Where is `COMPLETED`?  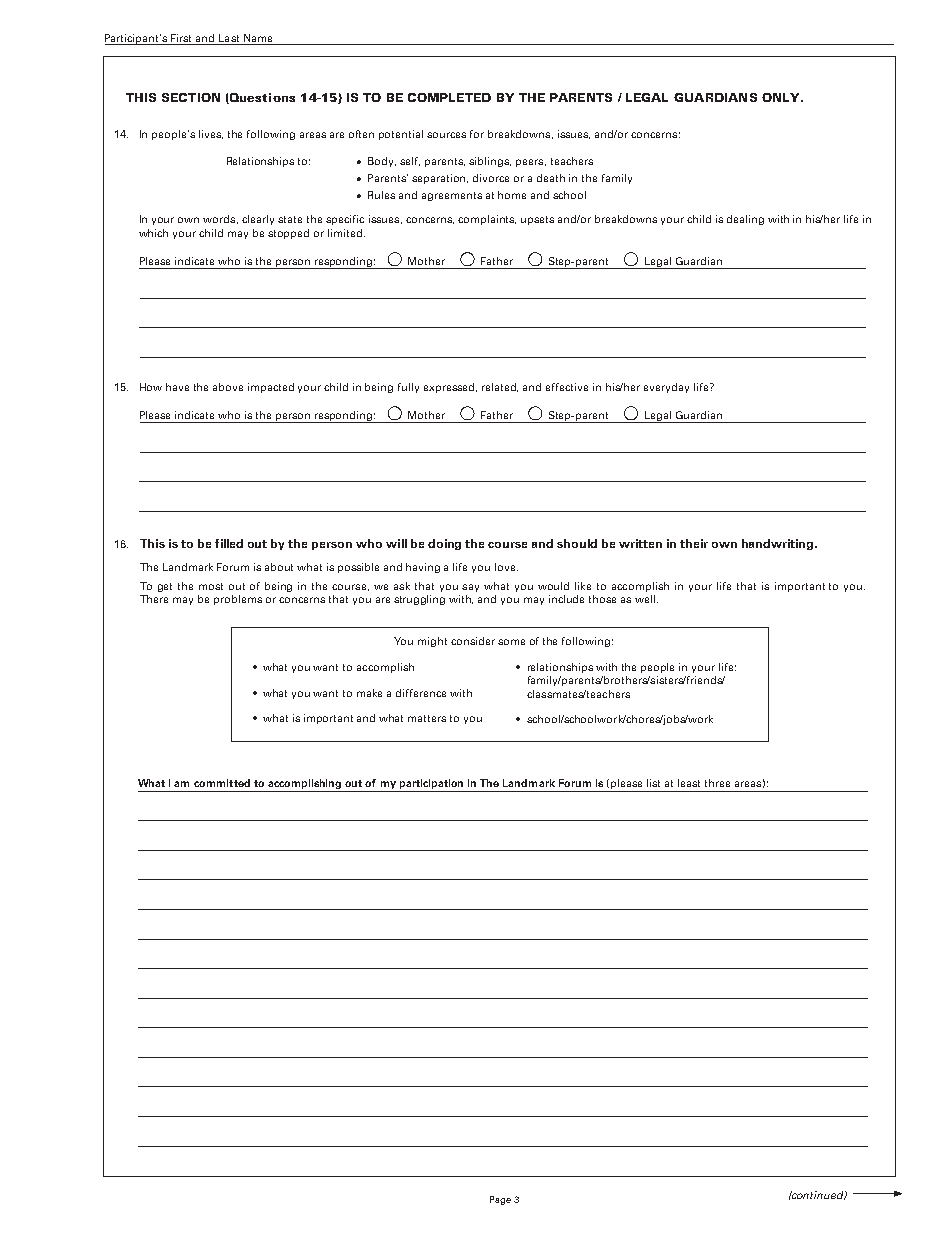 COMPLETED is located at coordinates (449, 97).
